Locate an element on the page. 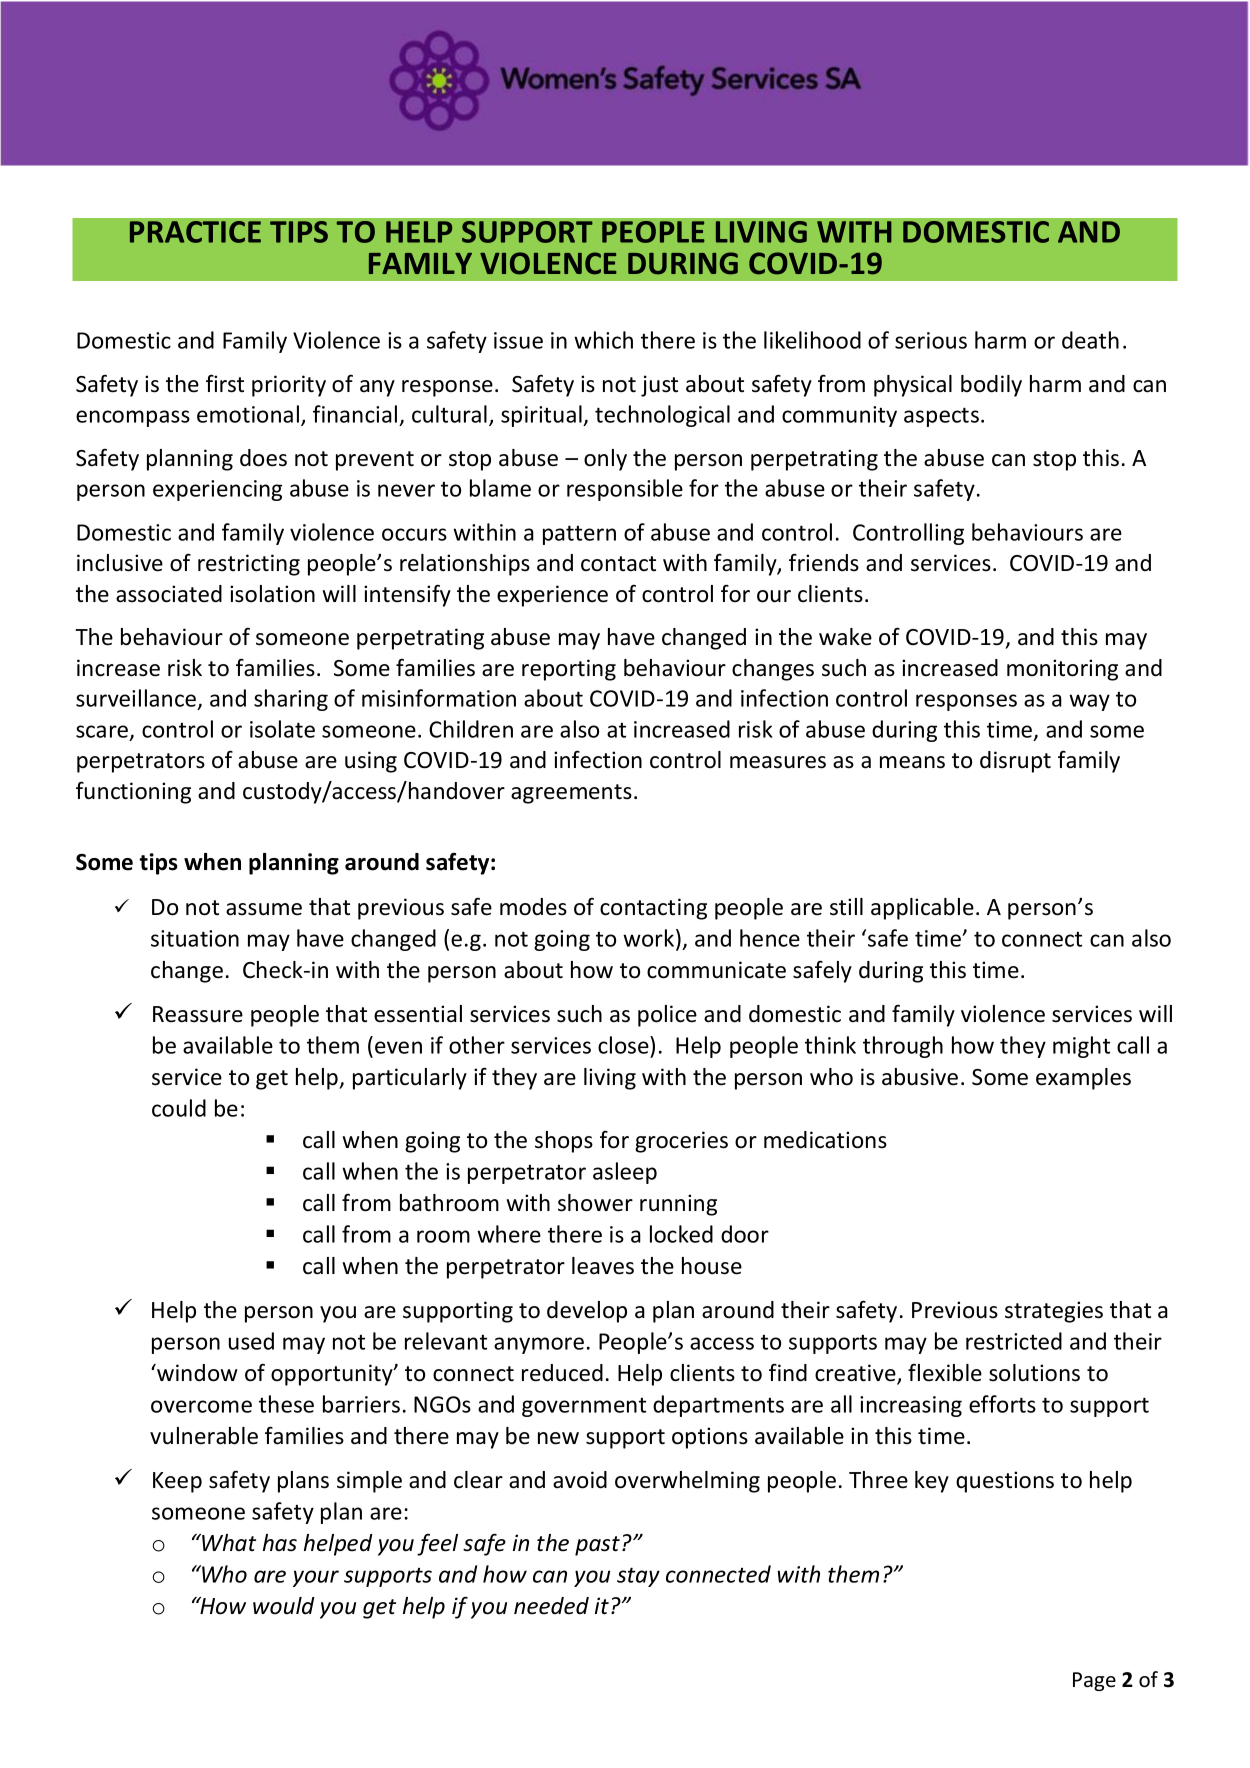 The image size is (1250, 1768). reporting is located at coordinates (569, 670).
